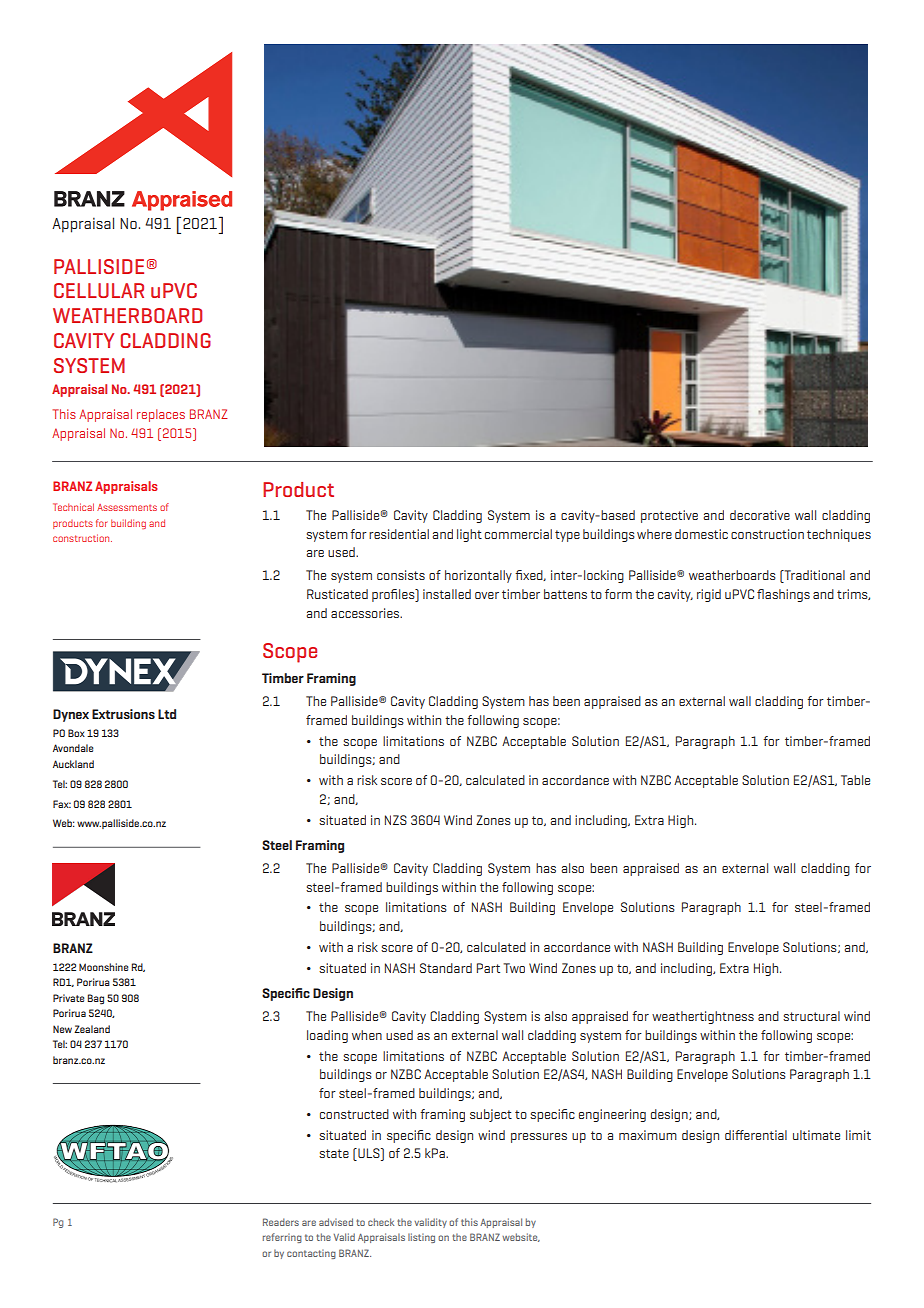 The image size is (924, 1308). Describe the element at coordinates (396, 820) in the image. I see `NZS` at that location.
